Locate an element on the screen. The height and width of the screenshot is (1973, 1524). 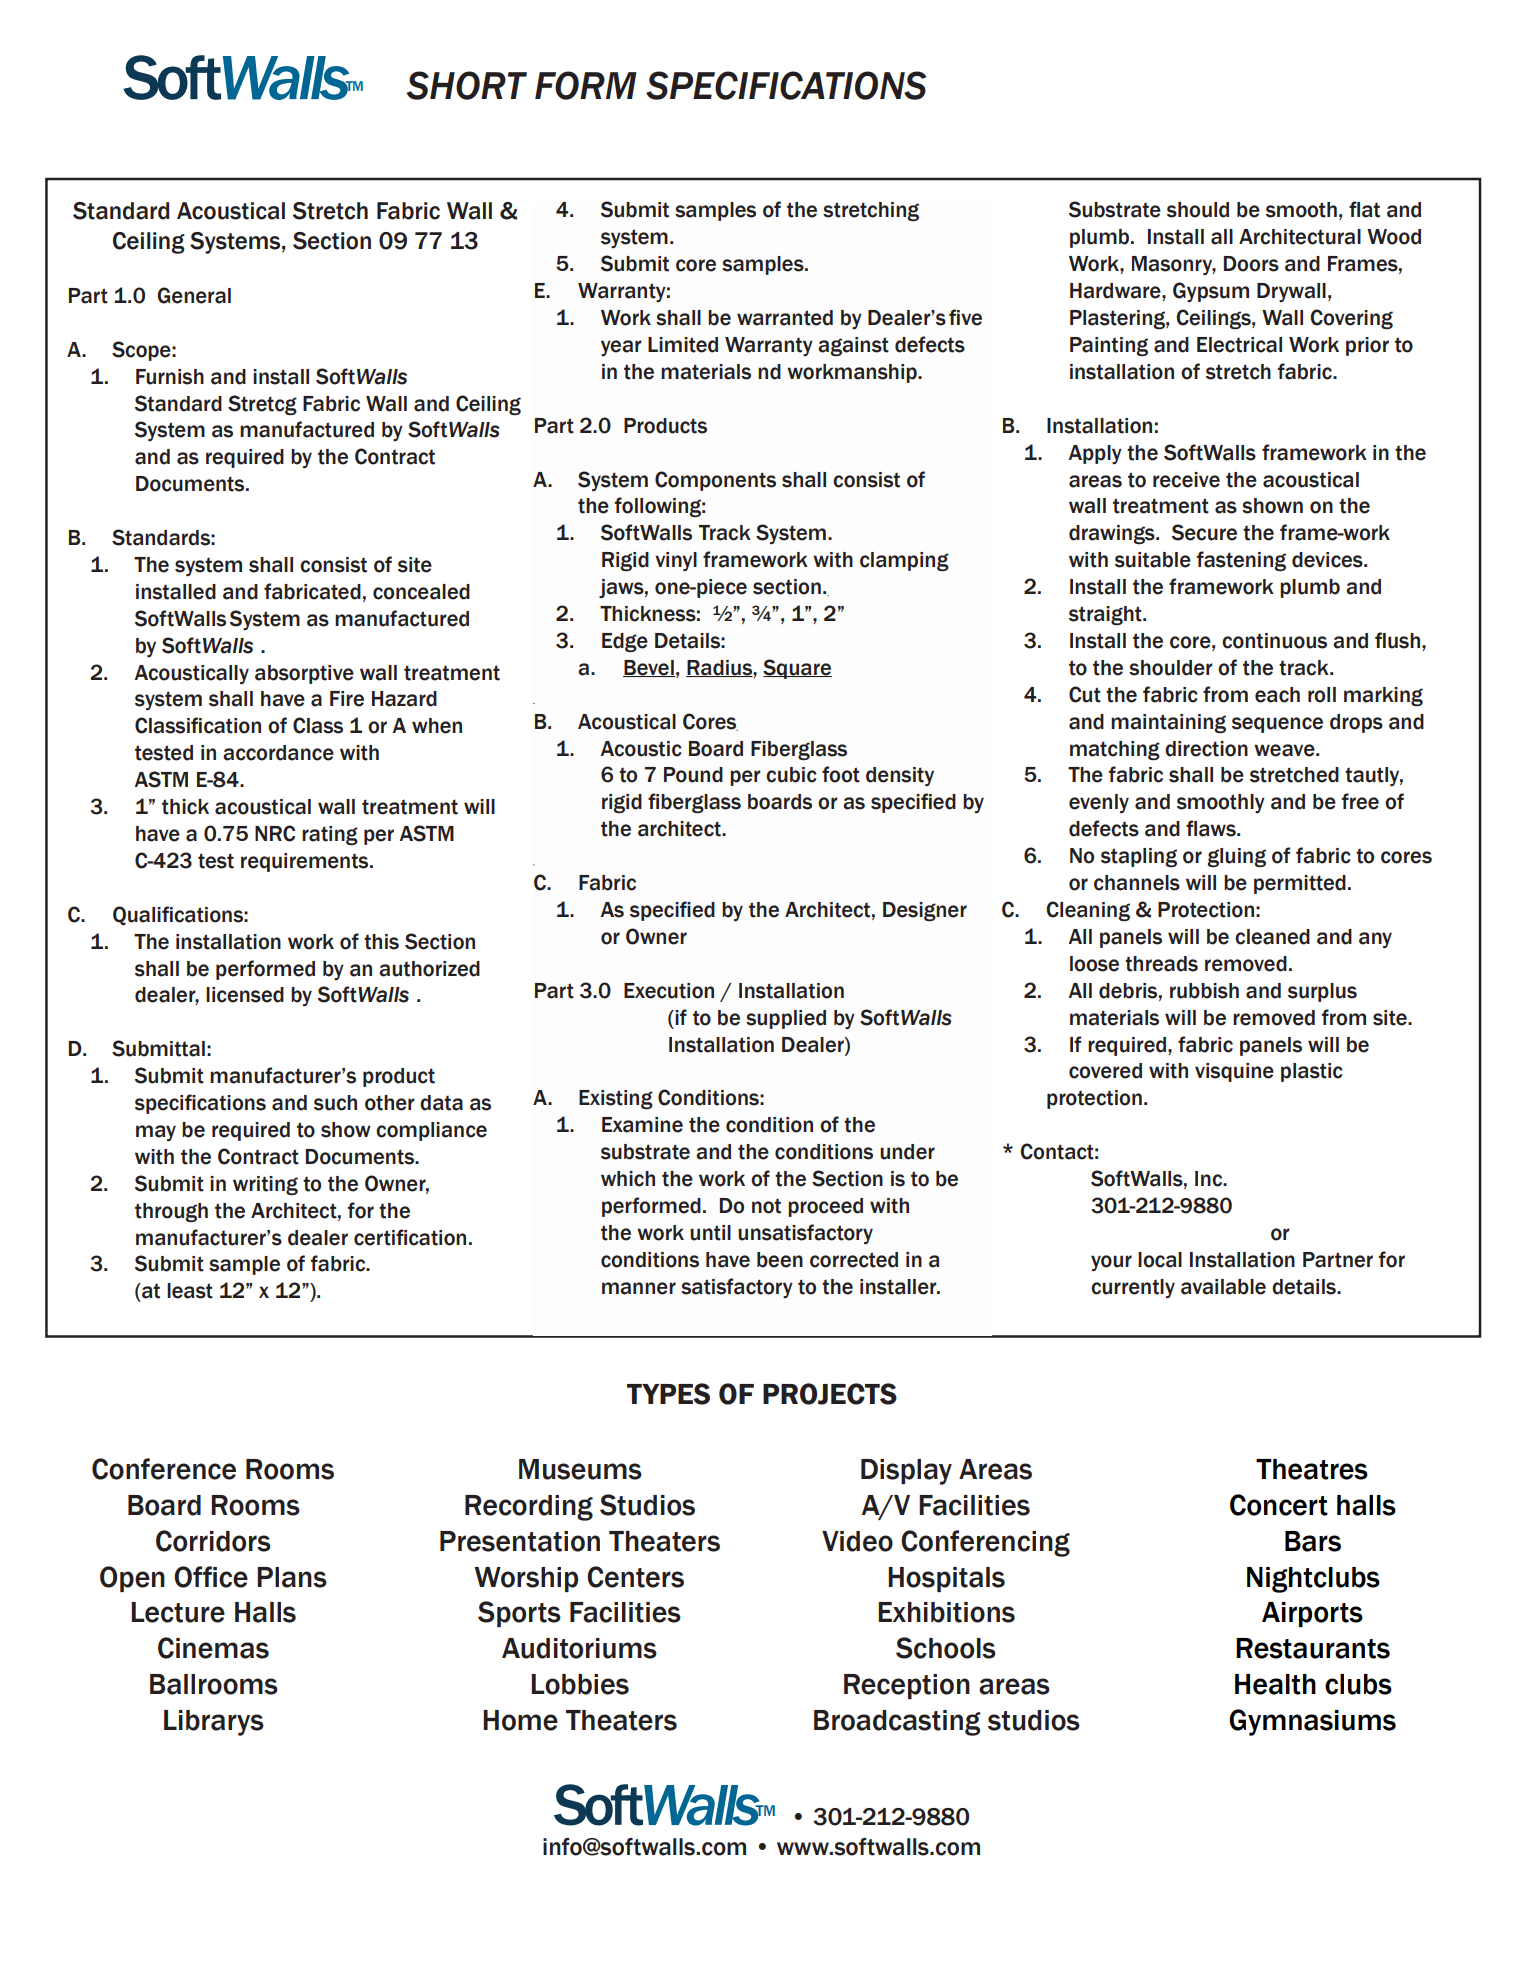
absorptive is located at coordinates (304, 674).
